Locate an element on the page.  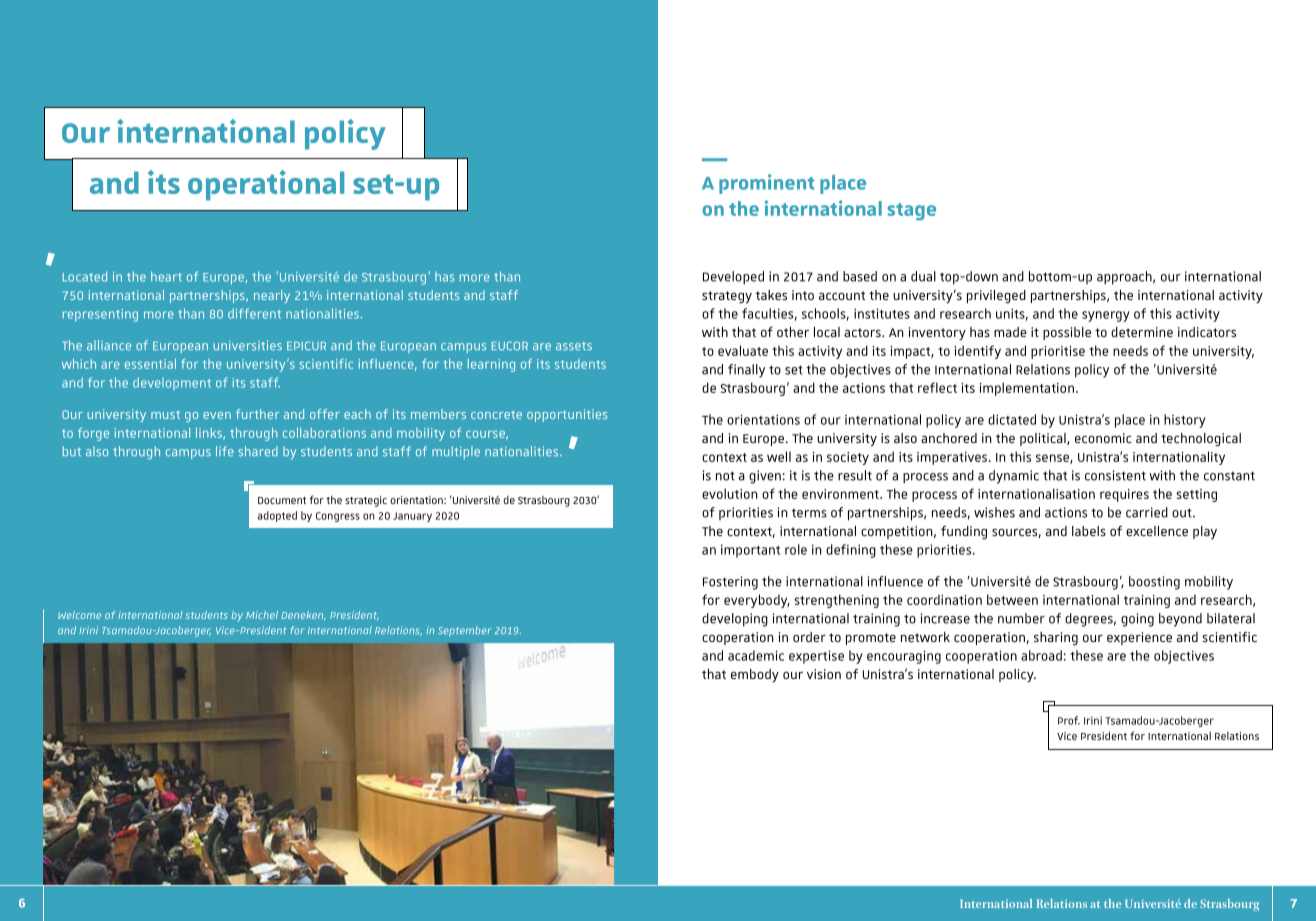
important is located at coordinates (750, 551).
